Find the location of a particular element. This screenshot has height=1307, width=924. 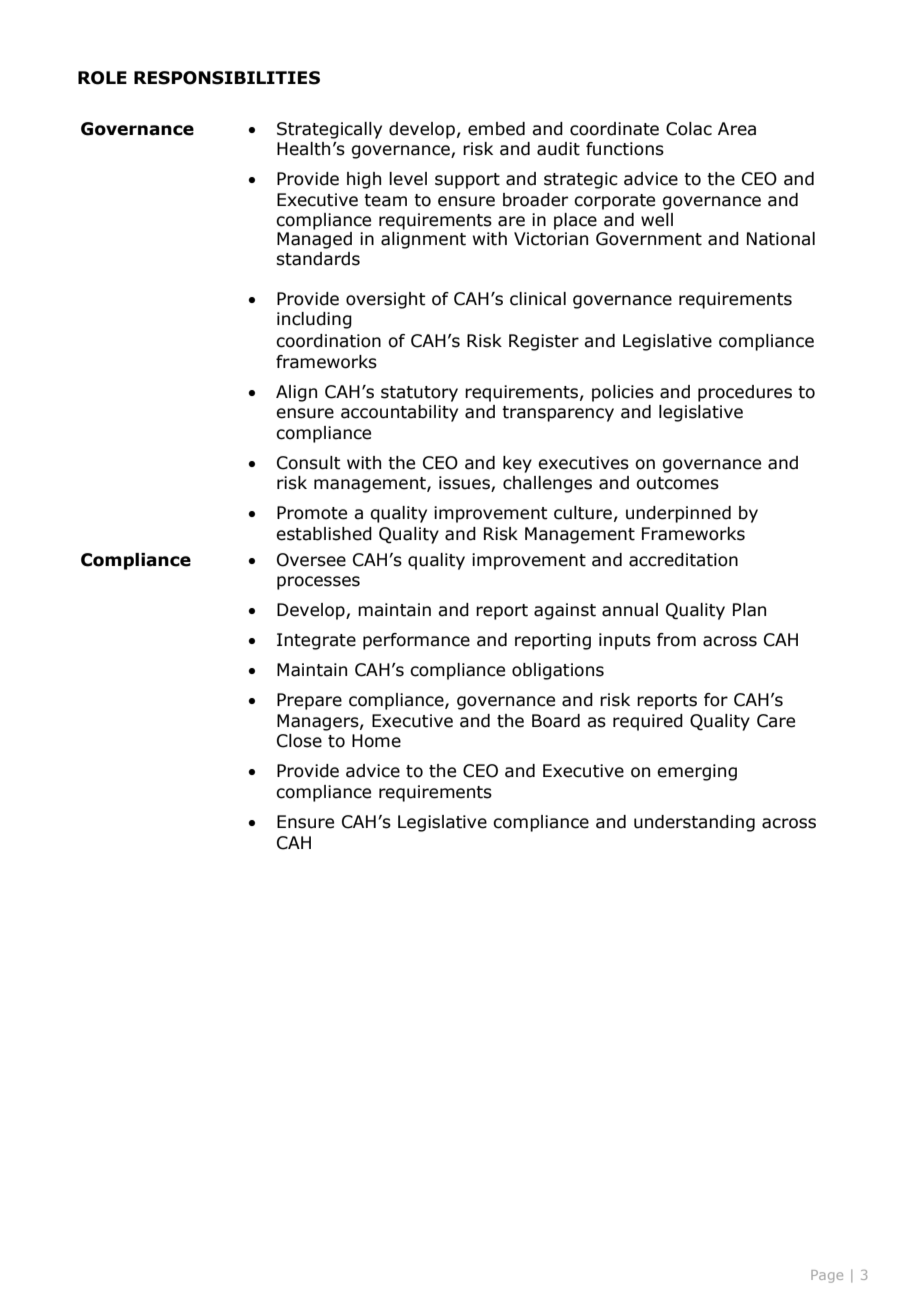

issues is located at coordinates (465, 484).
